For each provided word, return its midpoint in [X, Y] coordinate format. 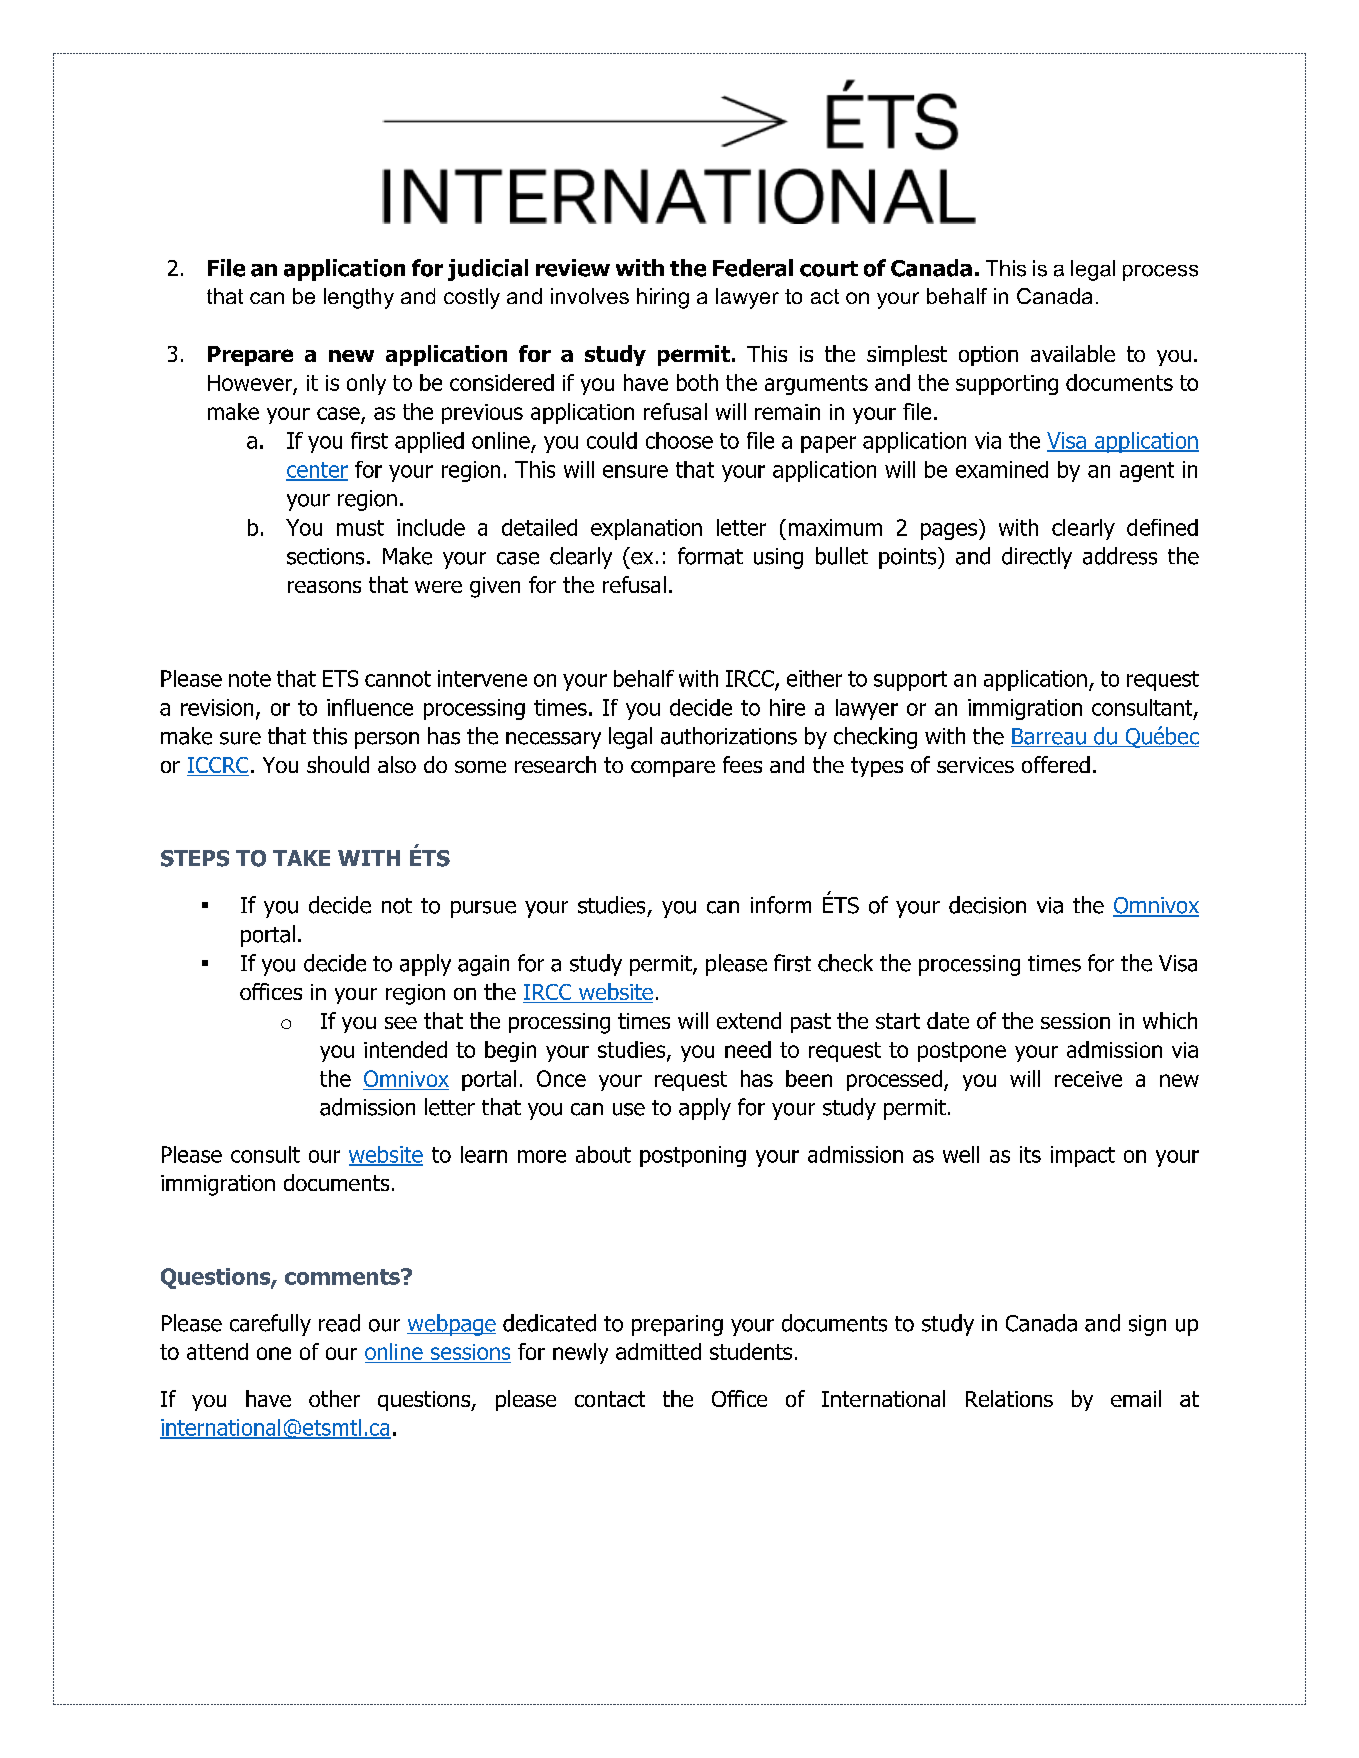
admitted [658, 1351]
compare [673, 769]
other [334, 1398]
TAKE [301, 858]
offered [1056, 764]
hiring [663, 298]
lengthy [359, 298]
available [1073, 353]
